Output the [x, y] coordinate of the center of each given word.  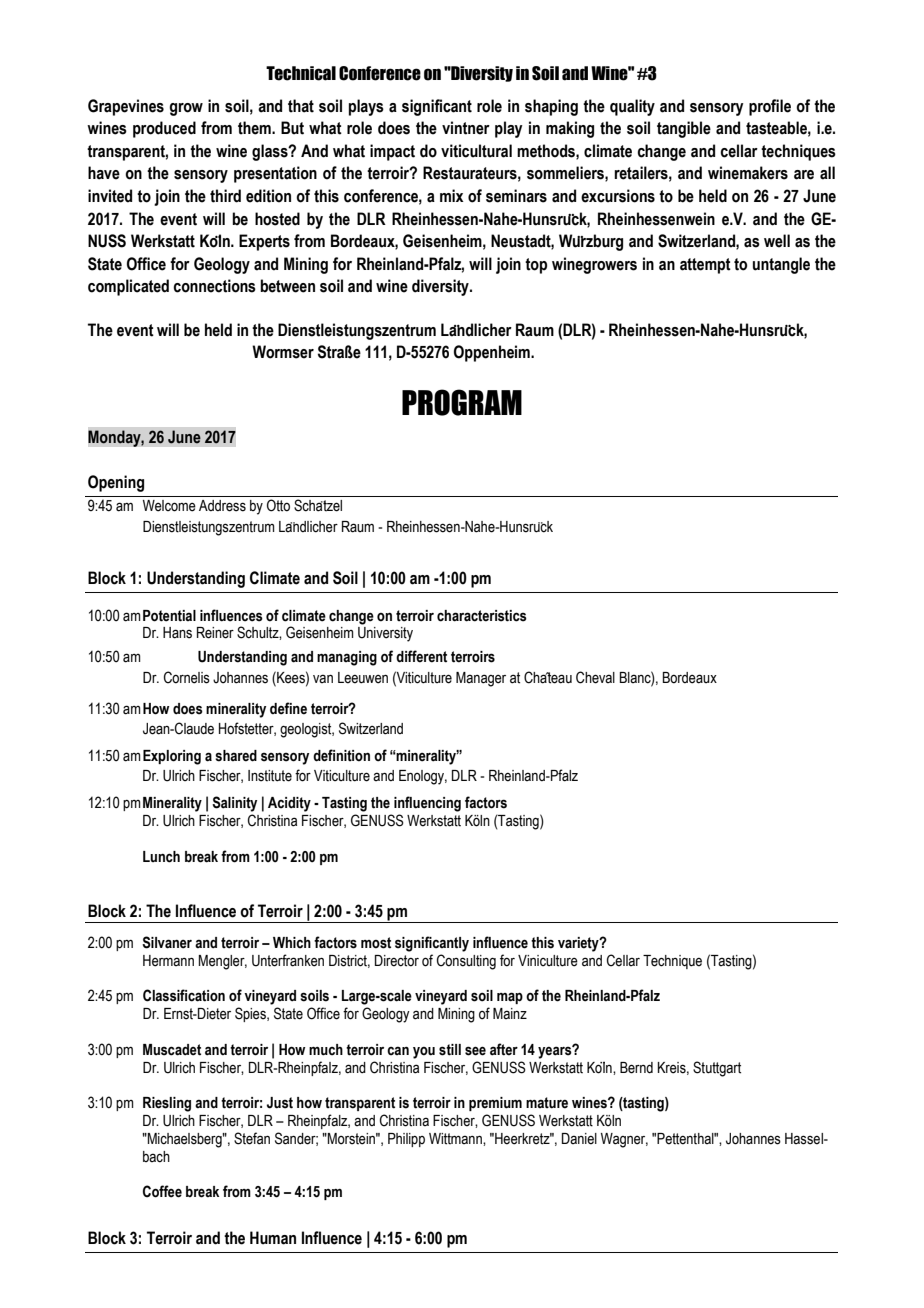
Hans [177, 633]
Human [273, 1238]
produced [164, 129]
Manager [481, 679]
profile [770, 107]
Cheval [595, 677]
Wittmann [456, 1139]
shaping [551, 107]
